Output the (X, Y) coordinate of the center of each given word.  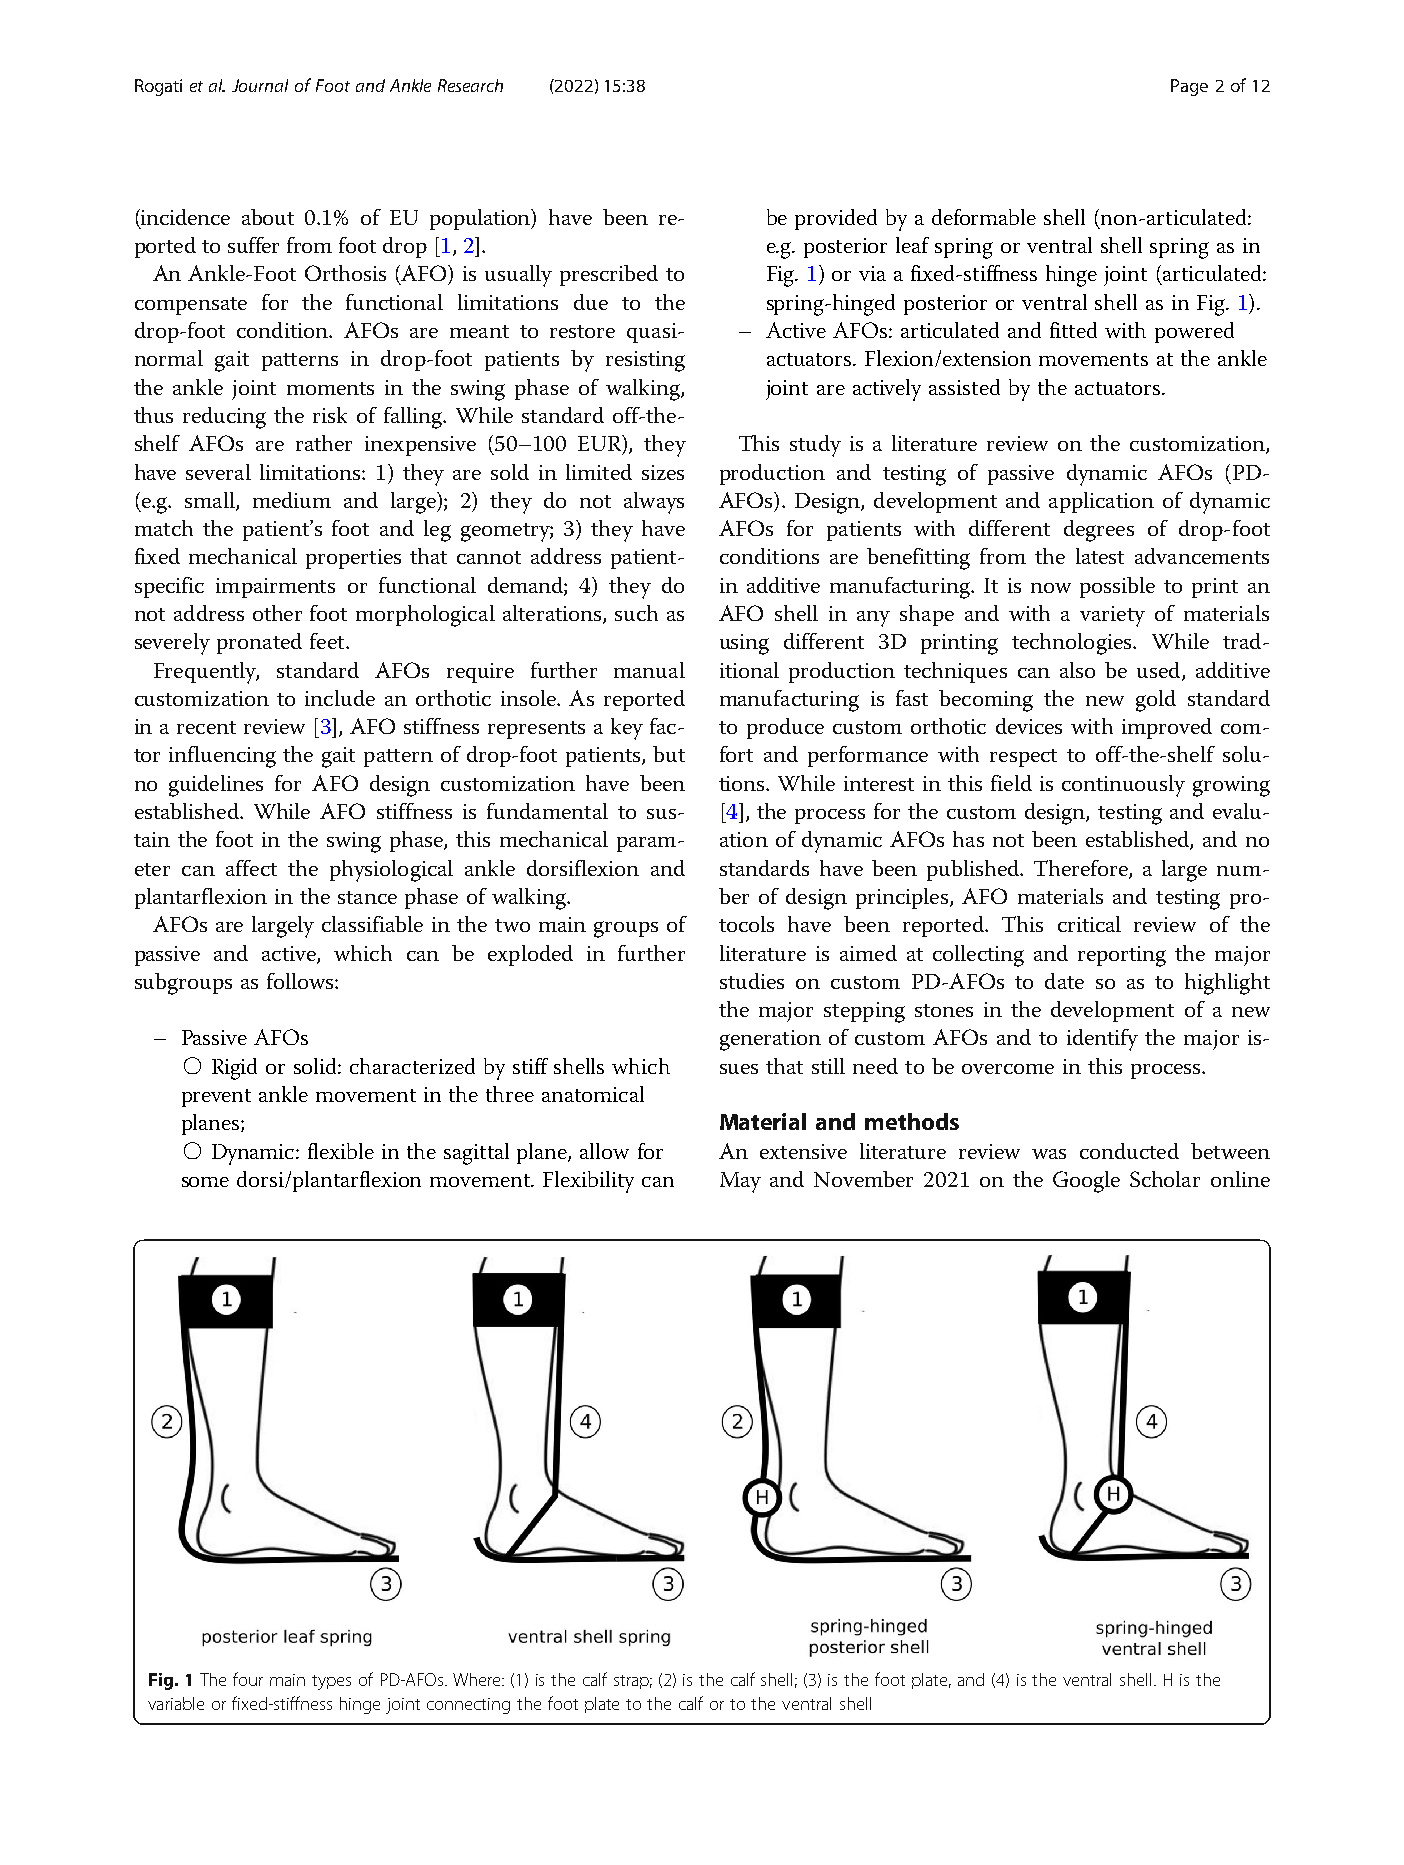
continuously (1123, 786)
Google (1086, 1182)
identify (1102, 1040)
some (205, 1182)
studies (752, 981)
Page (1189, 87)
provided (836, 219)
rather (324, 443)
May (740, 1182)
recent (206, 727)
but (669, 754)
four (248, 1679)
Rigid (234, 1069)
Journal (260, 85)
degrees (1099, 531)
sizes (663, 472)
